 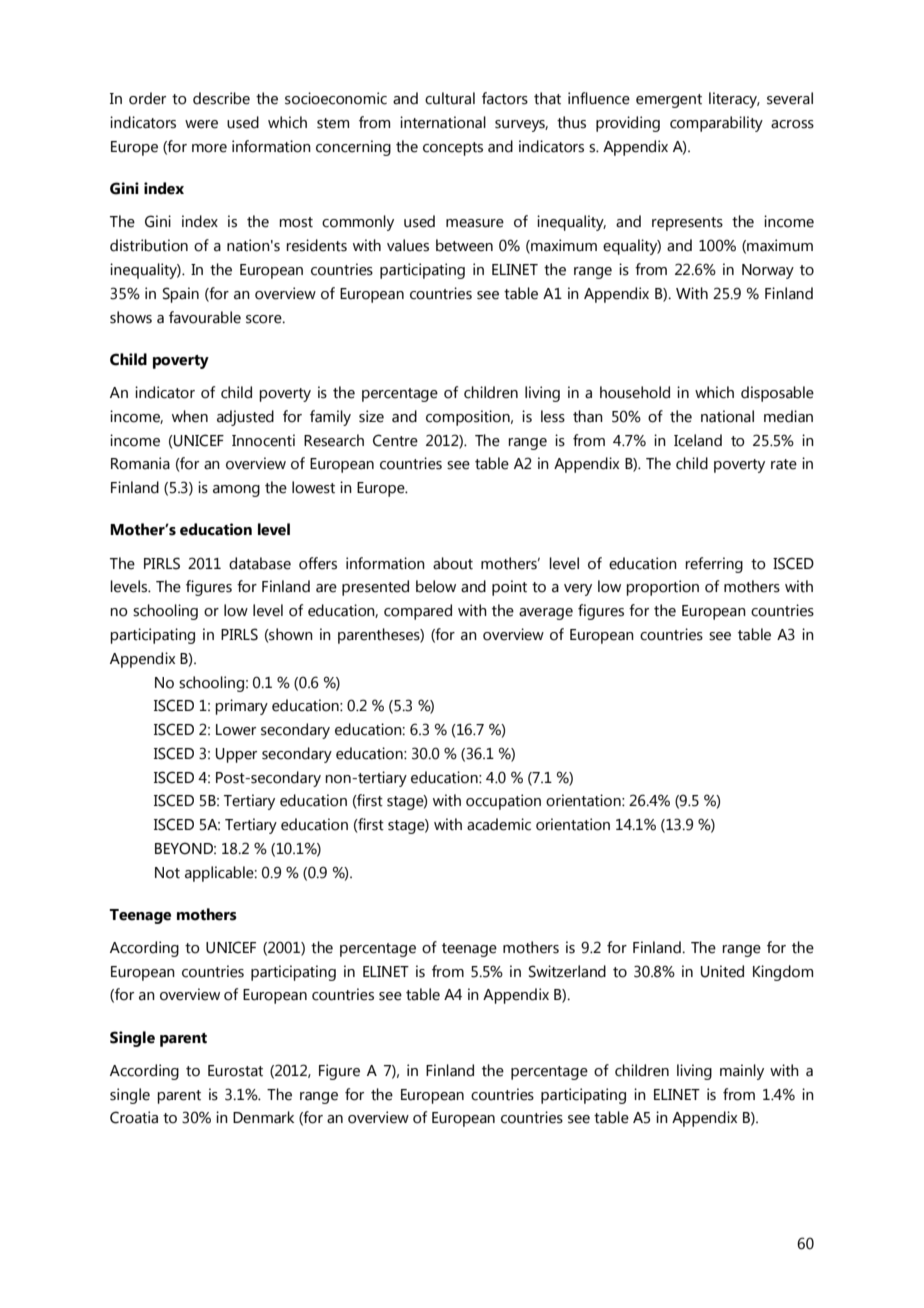 What do you see at coordinates (698, 440) in the screenshot?
I see `Iceland` at bounding box center [698, 440].
